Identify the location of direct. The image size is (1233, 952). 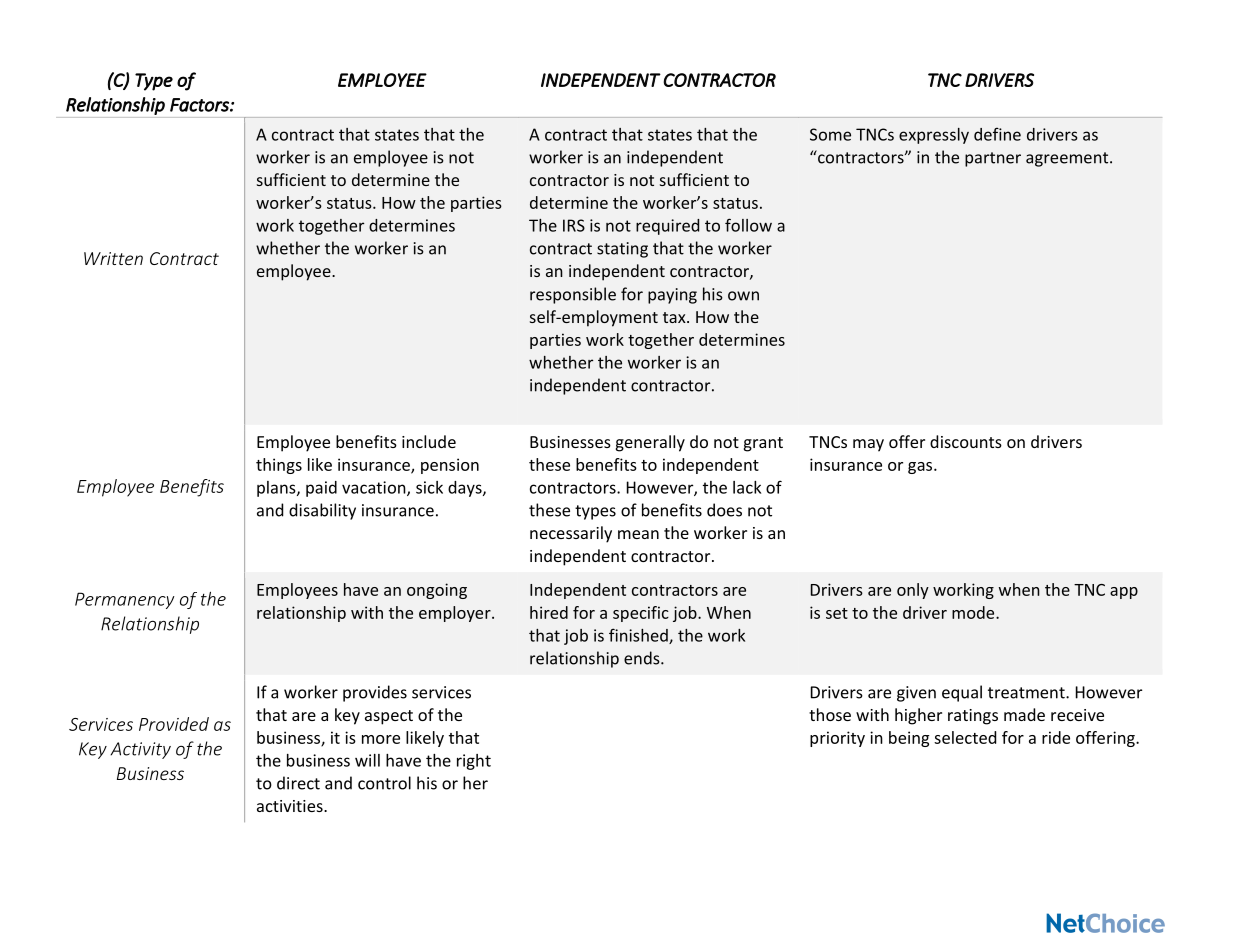
(298, 783).
